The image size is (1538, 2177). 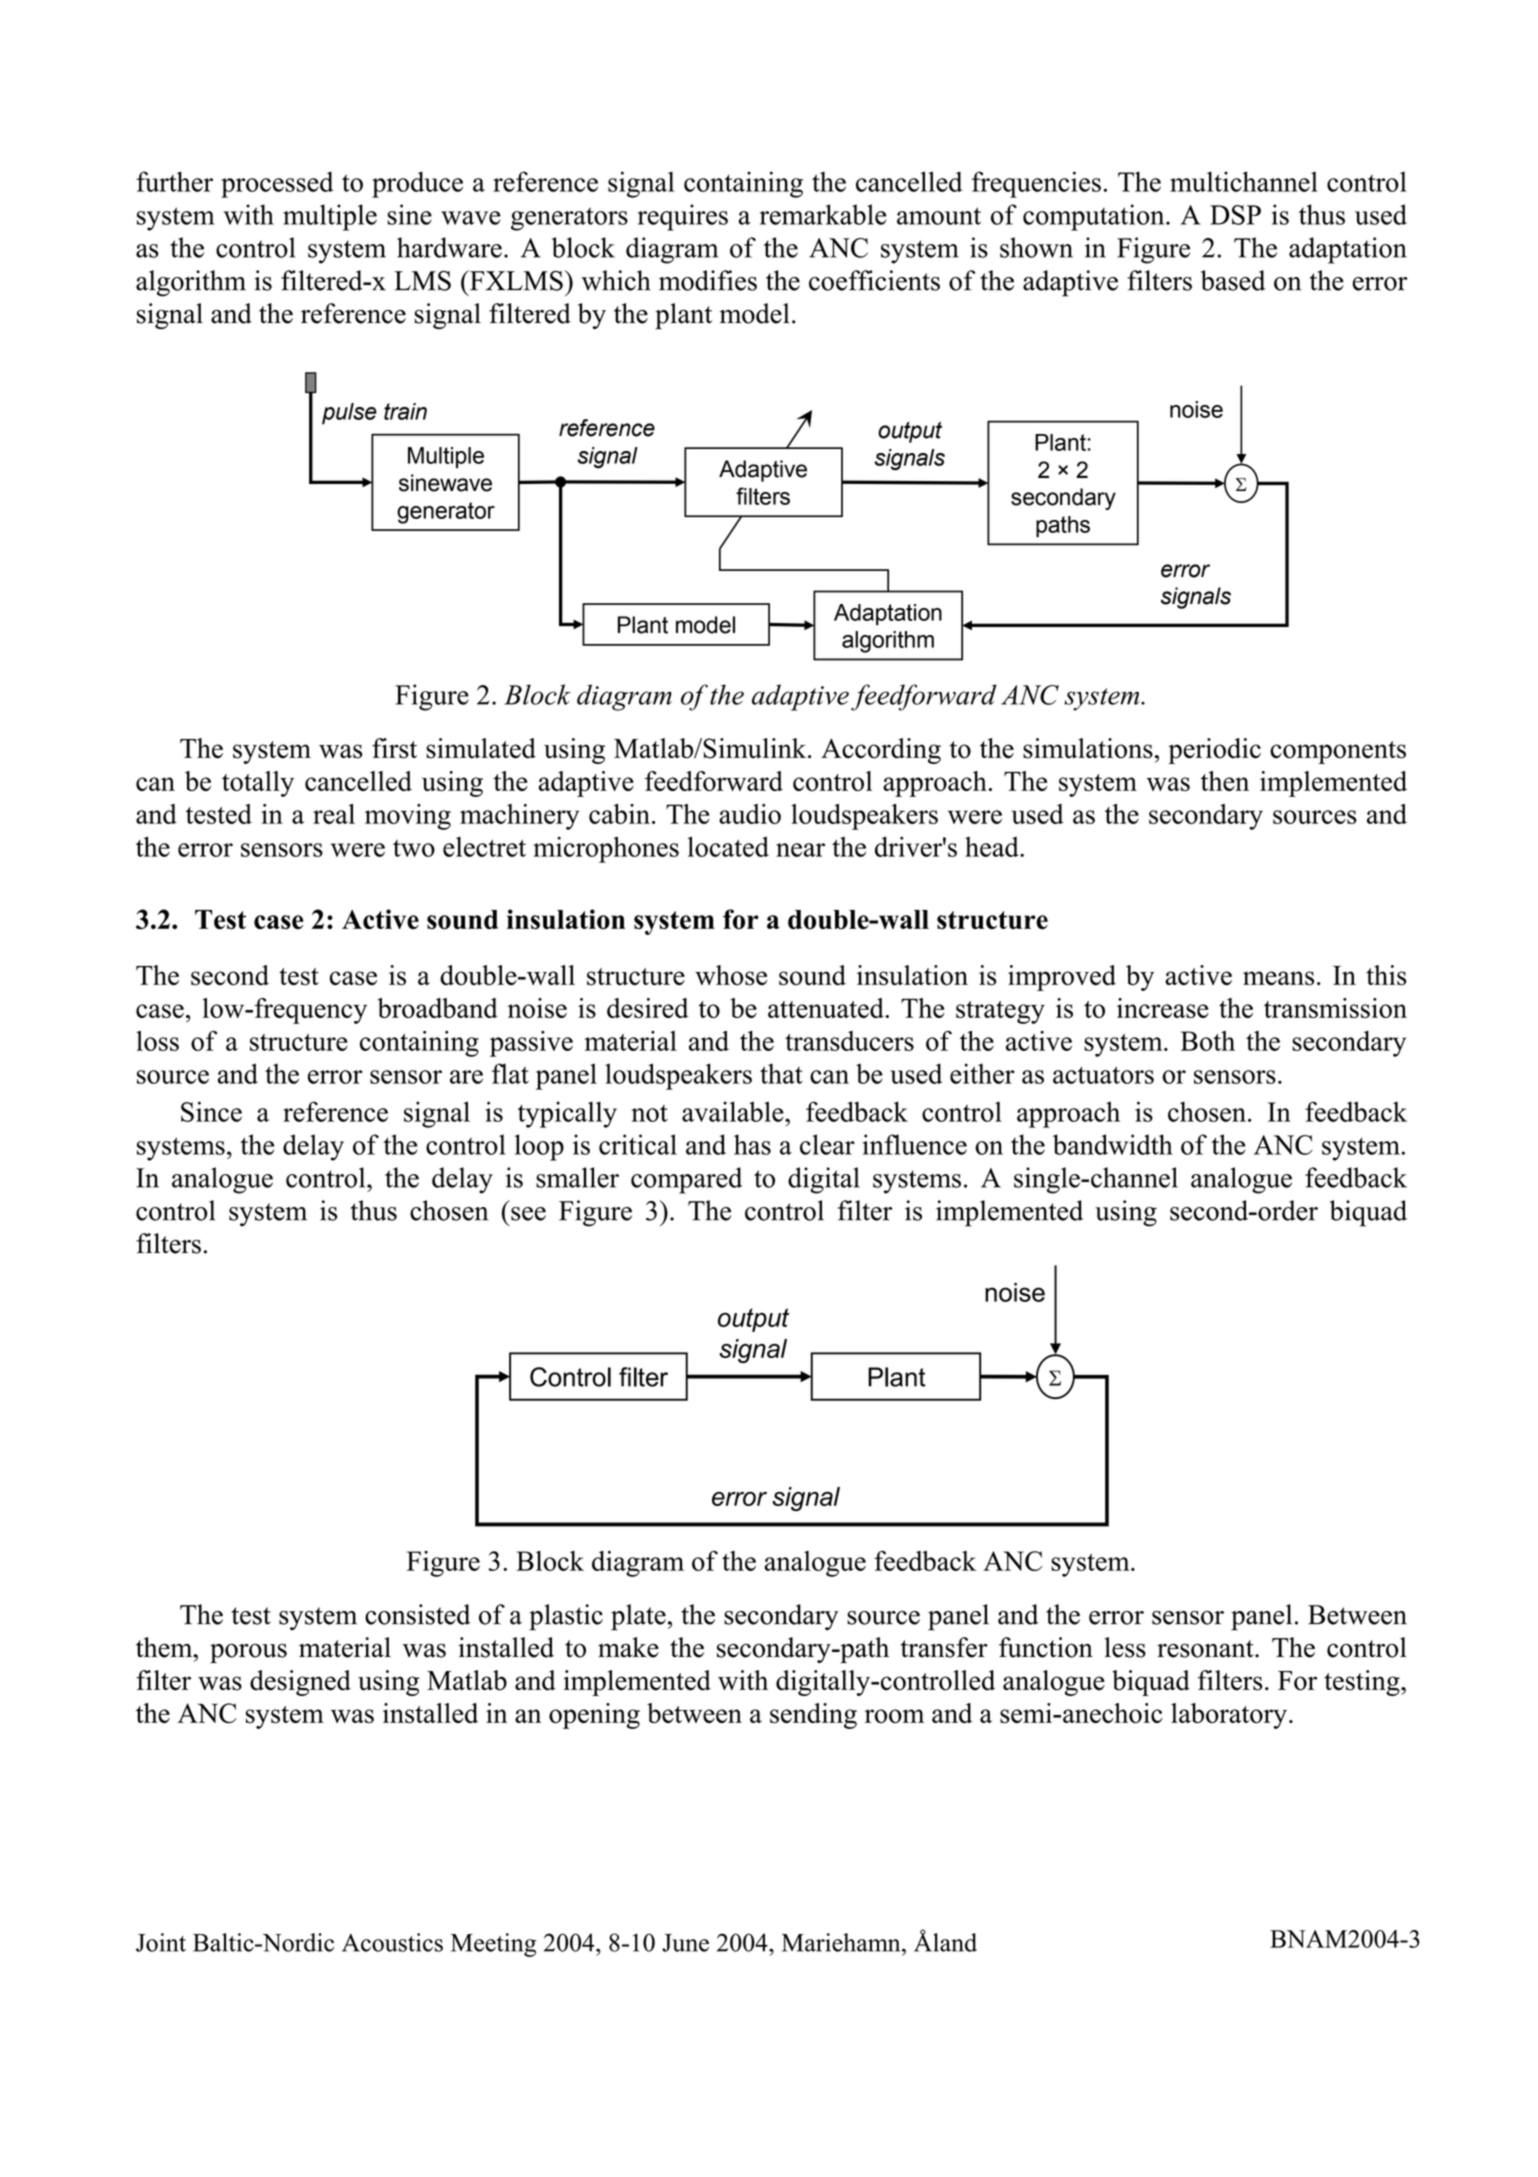 What do you see at coordinates (1233, 280) in the document?
I see `based` at bounding box center [1233, 280].
